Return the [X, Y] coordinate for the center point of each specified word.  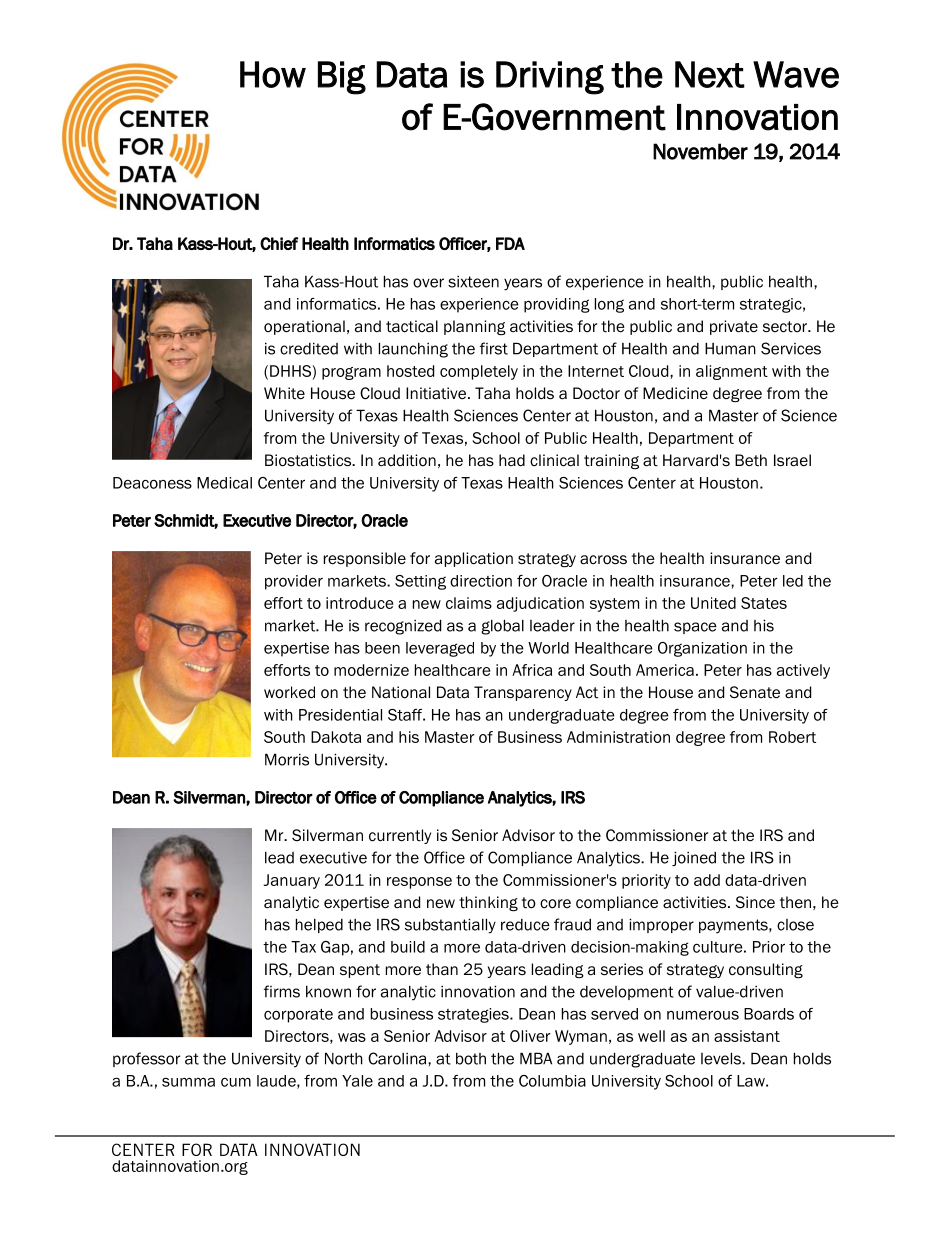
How [273, 74]
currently [400, 836]
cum [236, 1082]
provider [294, 582]
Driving [550, 78]
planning [475, 327]
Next [710, 74]
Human [730, 348]
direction [481, 581]
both [471, 1059]
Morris [287, 759]
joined [694, 858]
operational [304, 327]
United [713, 603]
